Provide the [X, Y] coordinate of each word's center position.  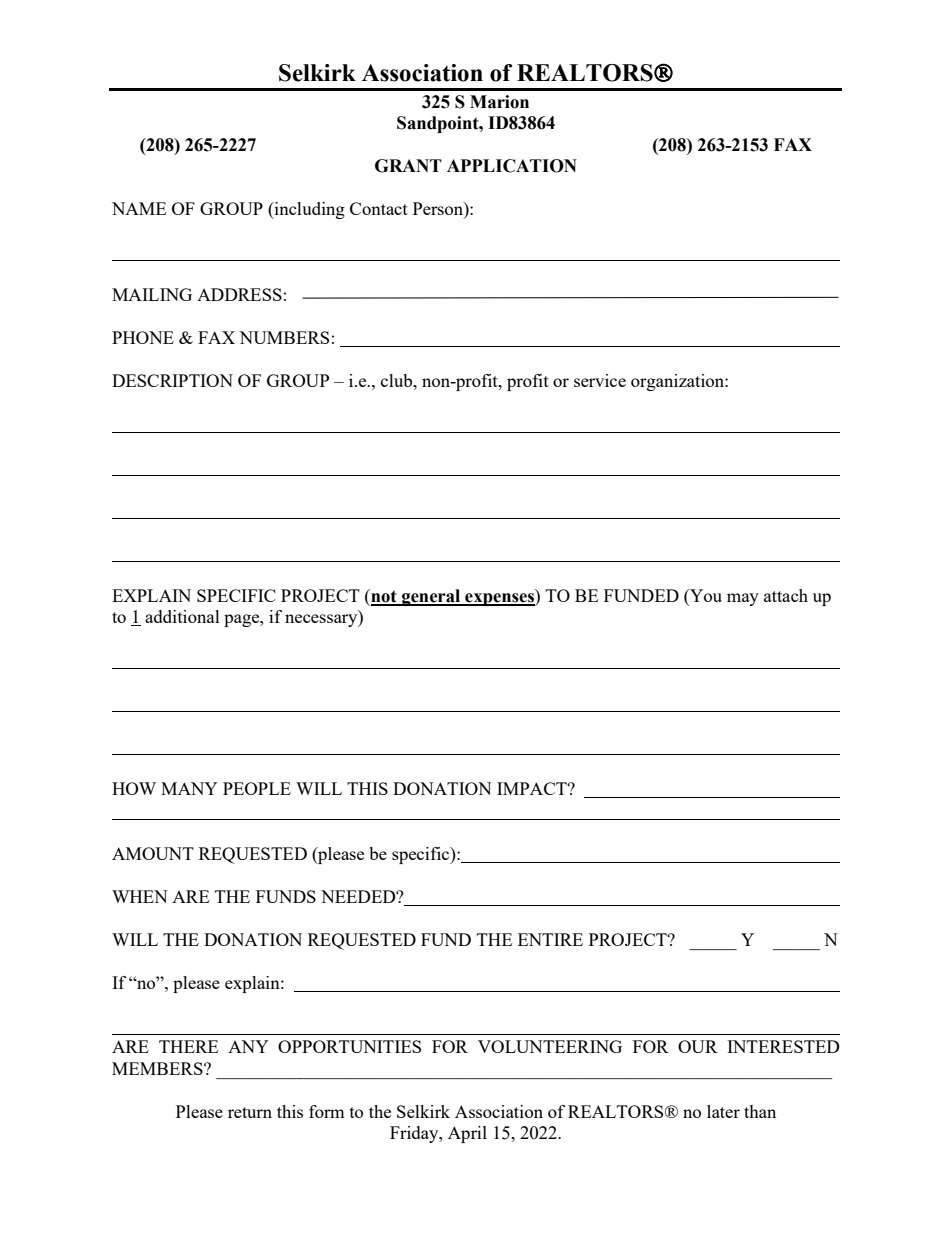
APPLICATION [512, 166]
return [250, 1112]
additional [182, 616]
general [431, 597]
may [743, 599]
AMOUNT [153, 853]
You [705, 597]
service [600, 380]
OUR [698, 1046]
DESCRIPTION [172, 380]
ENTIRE [550, 939]
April [467, 1134]
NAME [139, 208]
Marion [499, 102]
